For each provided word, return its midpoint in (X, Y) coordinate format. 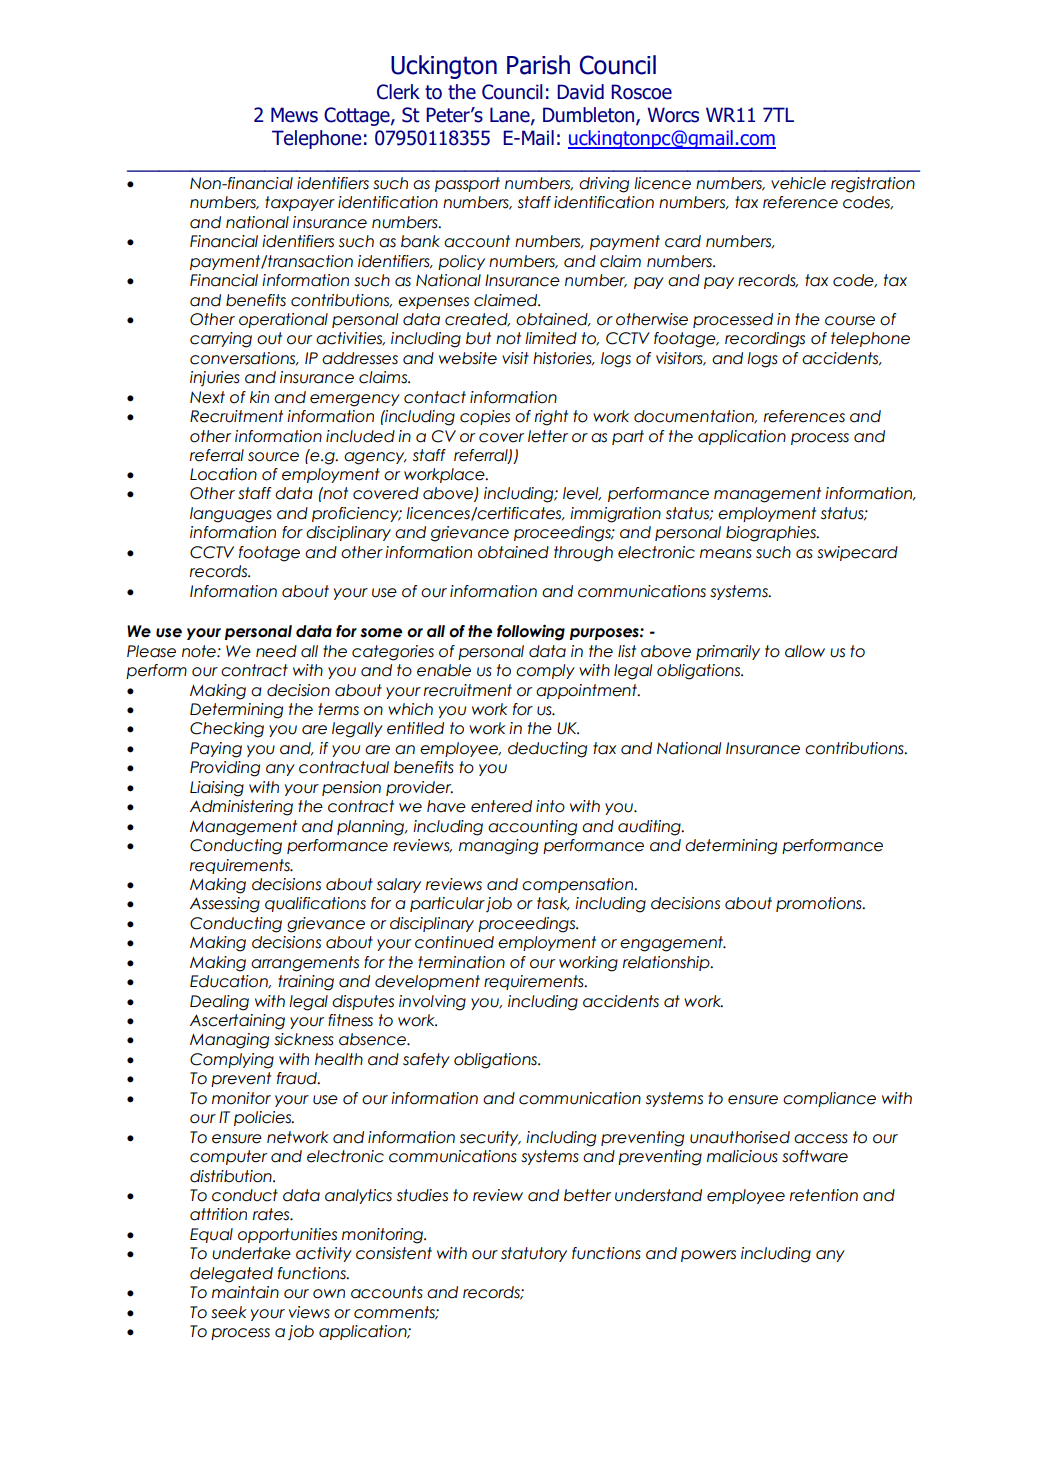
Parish (538, 65)
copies (485, 417)
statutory (534, 1254)
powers (708, 1256)
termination (461, 962)
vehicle (798, 183)
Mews (294, 115)
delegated (231, 1275)
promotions (820, 904)
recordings (765, 340)
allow (805, 651)
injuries (215, 378)
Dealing (219, 1003)
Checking (227, 730)
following (531, 632)
